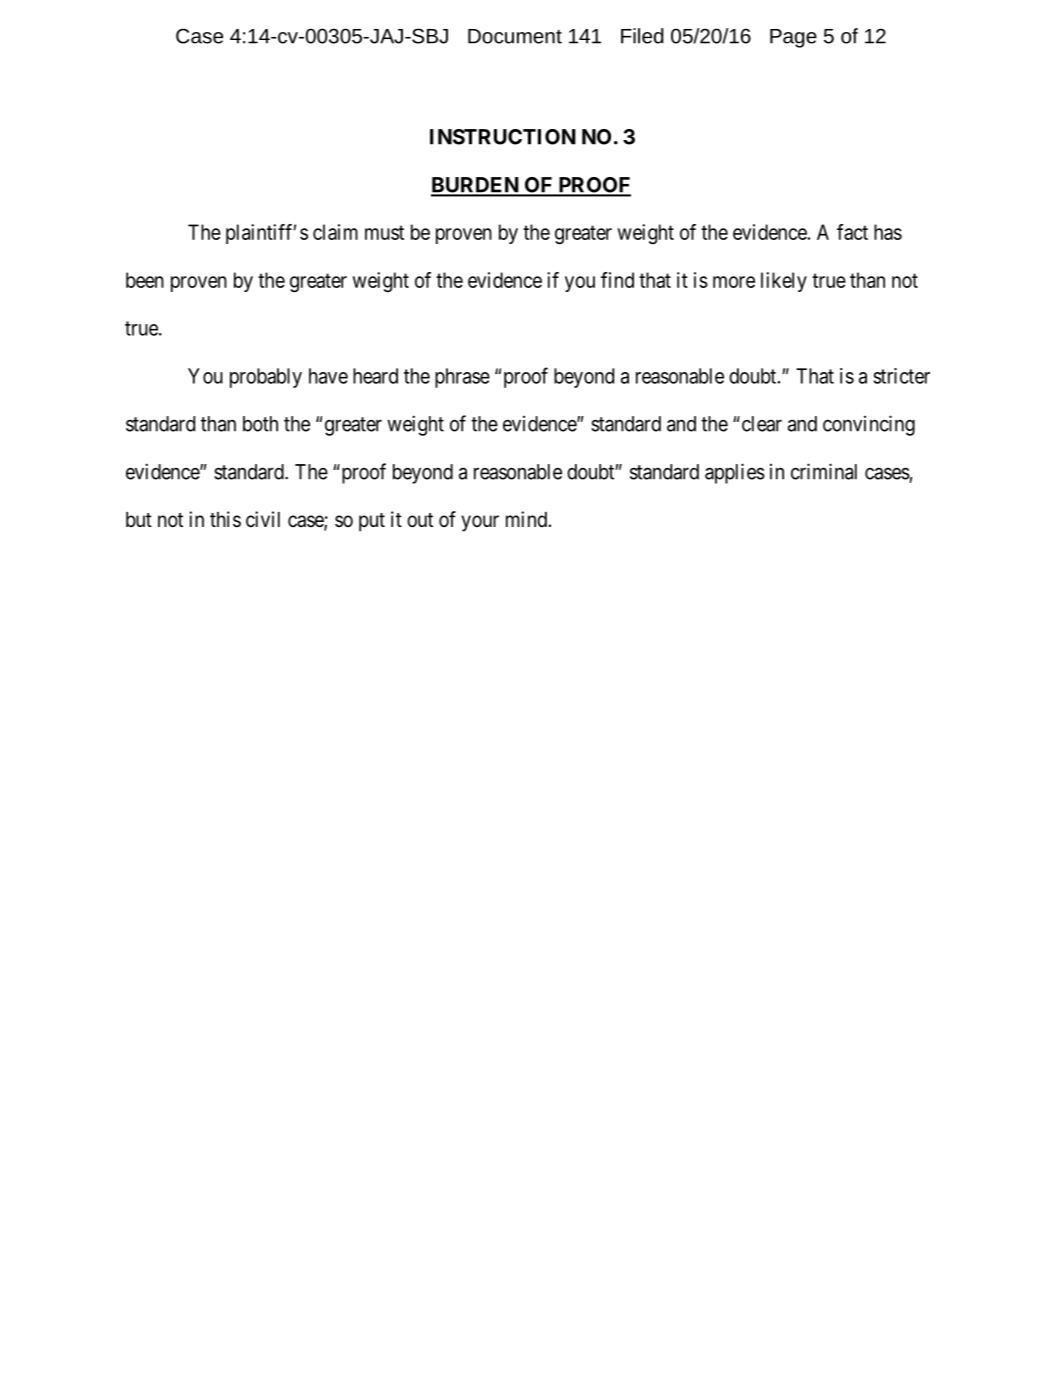 The image size is (1062, 1374). Describe the element at coordinates (642, 36) in the screenshot. I see `Filed` at that location.
